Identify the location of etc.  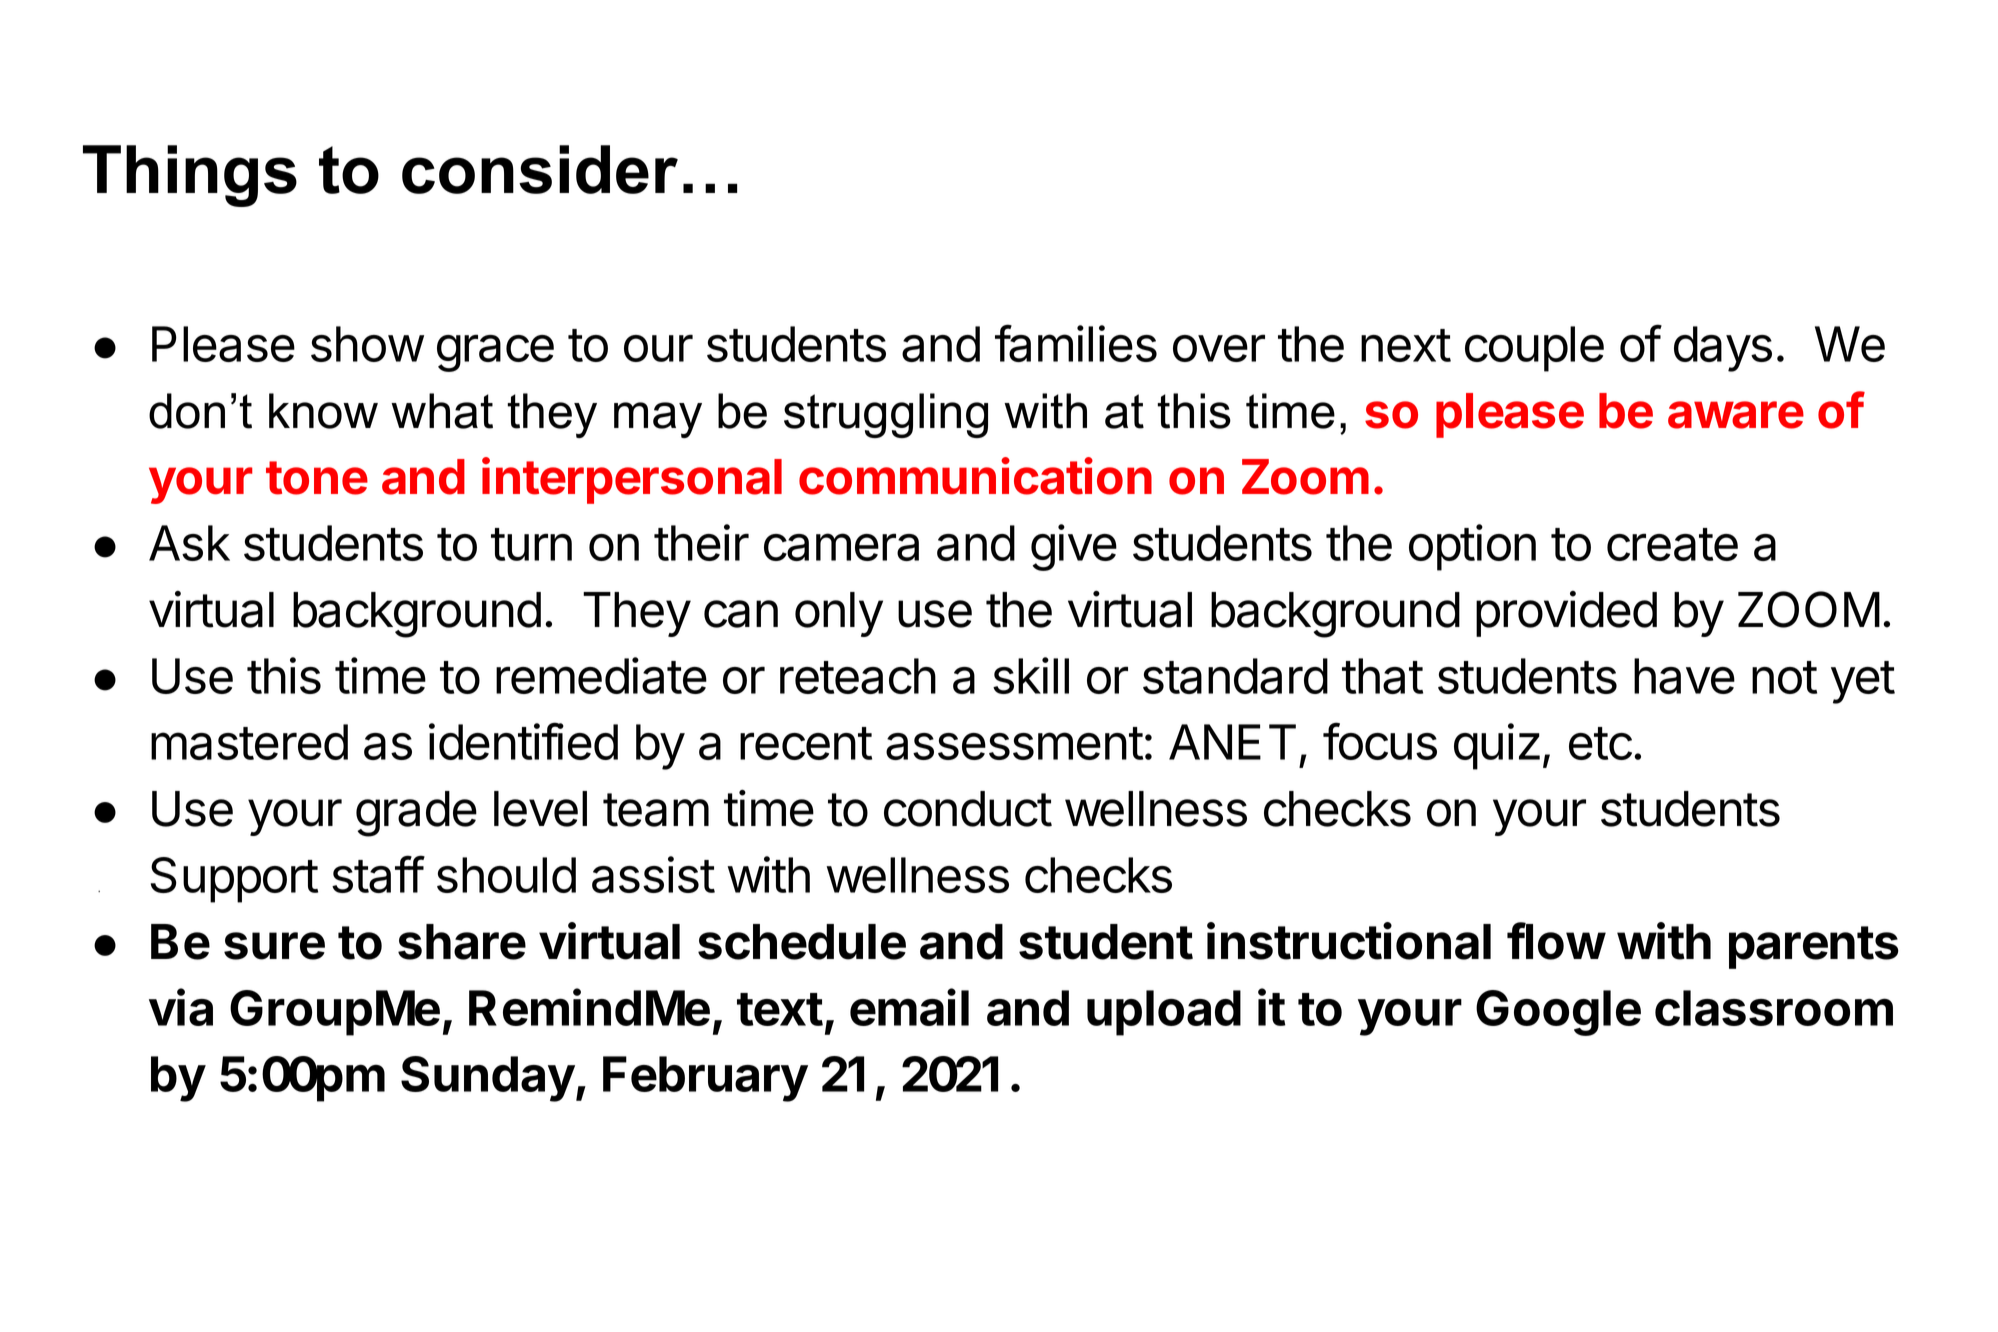
(1600, 743).
